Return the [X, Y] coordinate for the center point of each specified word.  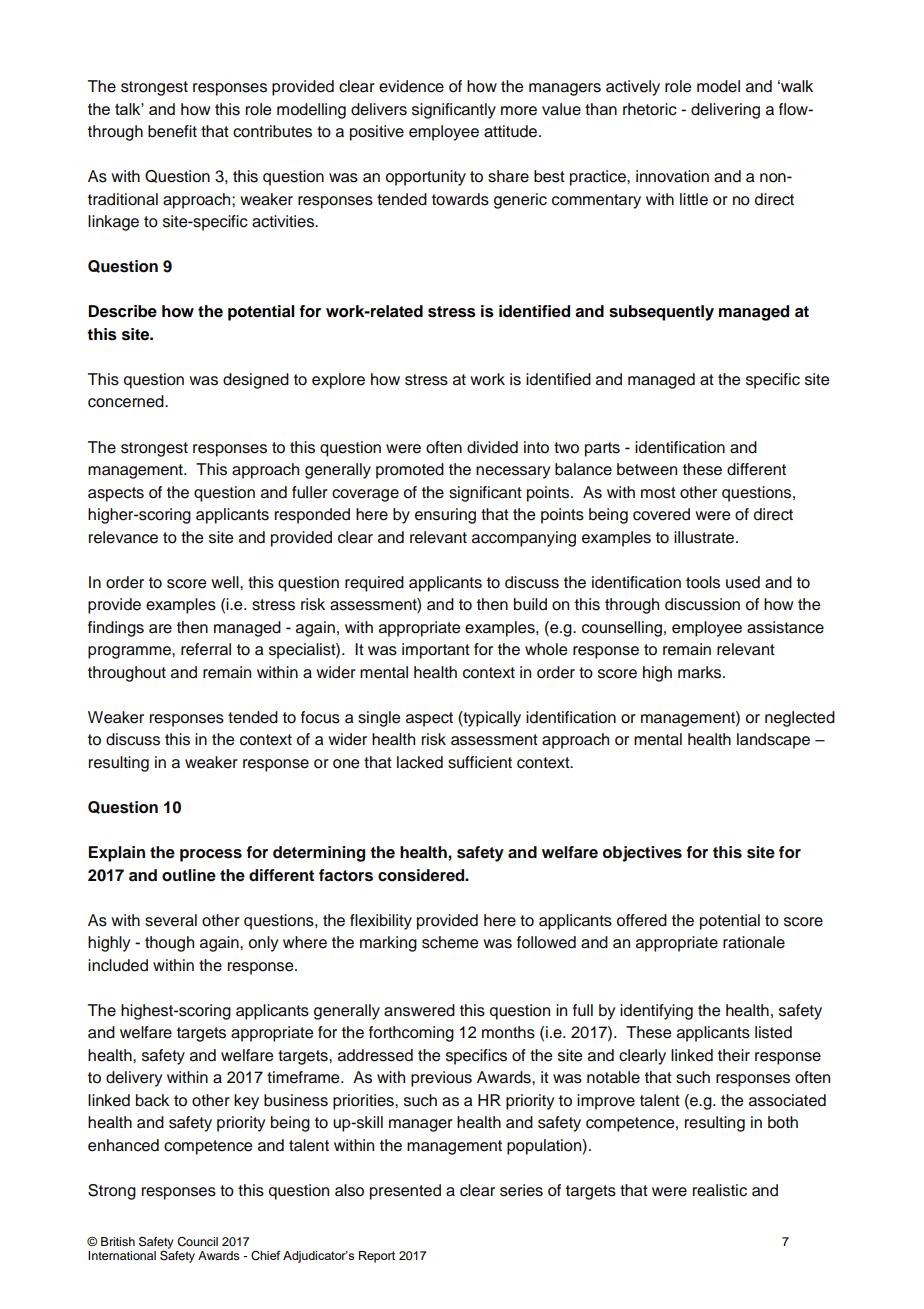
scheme [450, 942]
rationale [754, 942]
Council [197, 1242]
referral [206, 649]
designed [256, 381]
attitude [512, 131]
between [647, 469]
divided [492, 447]
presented [405, 1192]
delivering [725, 111]
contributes [272, 131]
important [436, 651]
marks [701, 672]
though [169, 944]
